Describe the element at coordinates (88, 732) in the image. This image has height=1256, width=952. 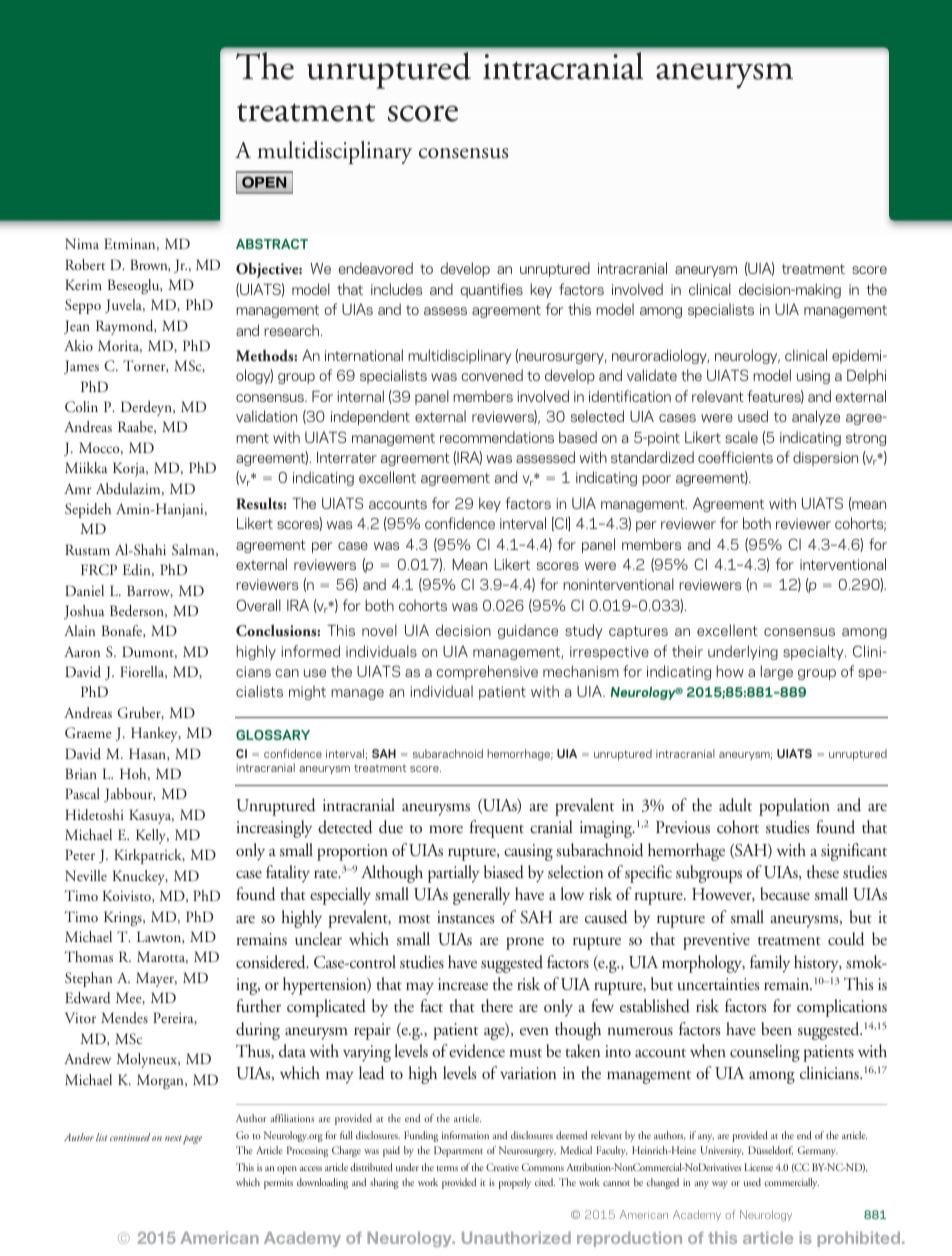
I see `Graeme` at that location.
